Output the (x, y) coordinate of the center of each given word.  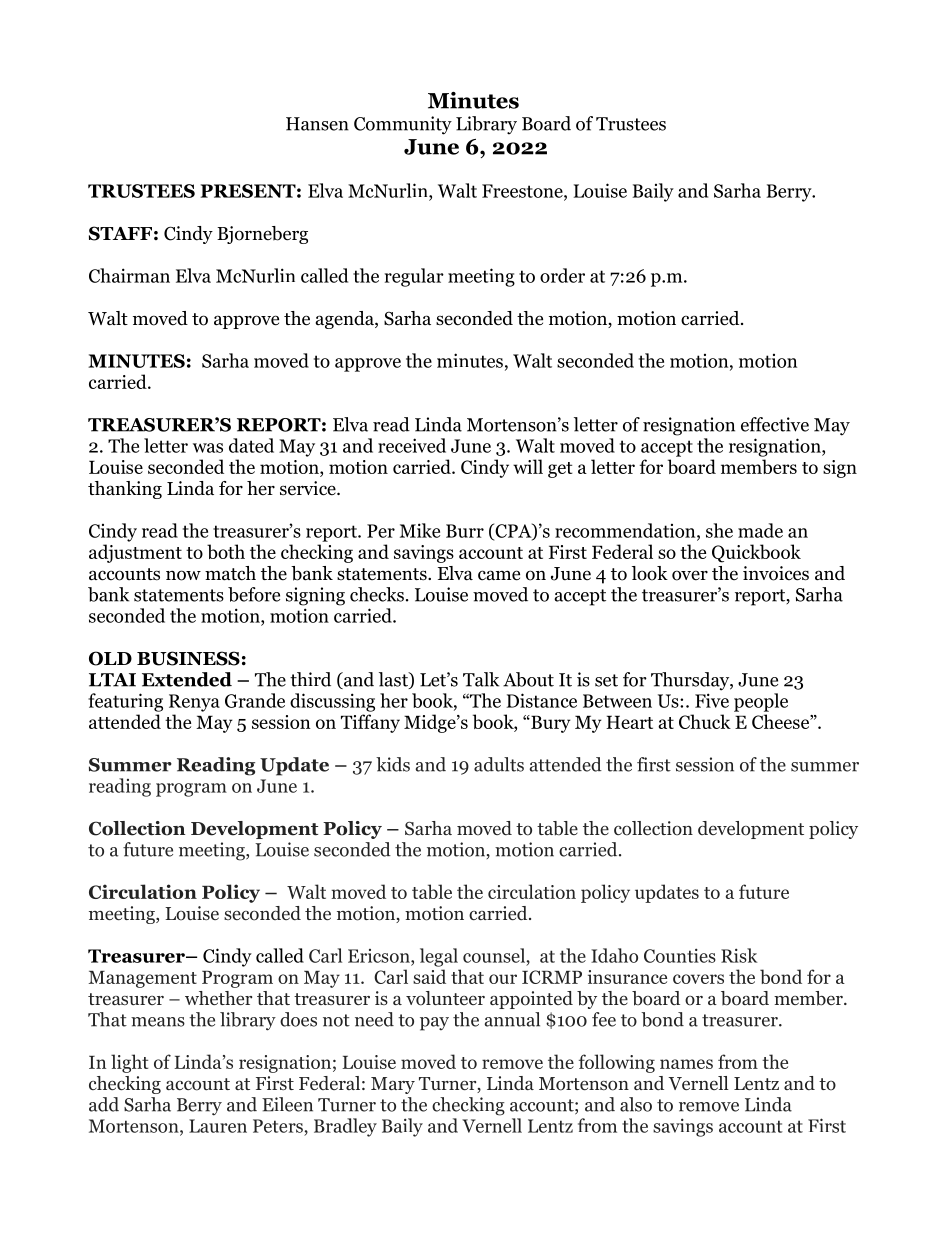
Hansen (317, 124)
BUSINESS (188, 658)
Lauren (218, 1126)
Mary (393, 1085)
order (562, 275)
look (650, 573)
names (686, 1064)
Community (403, 125)
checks (377, 594)
